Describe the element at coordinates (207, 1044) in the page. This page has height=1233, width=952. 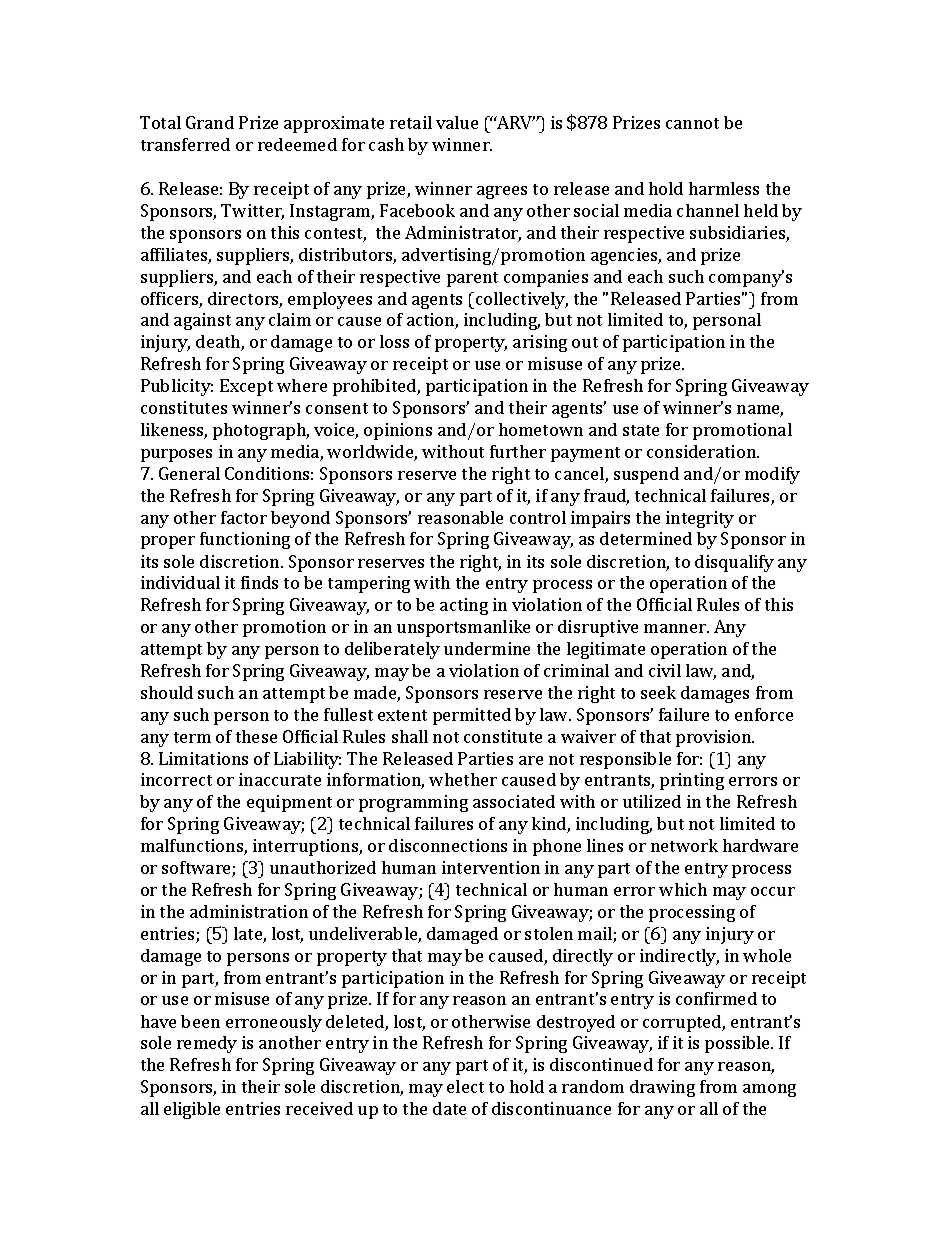
I see `remedy` at that location.
